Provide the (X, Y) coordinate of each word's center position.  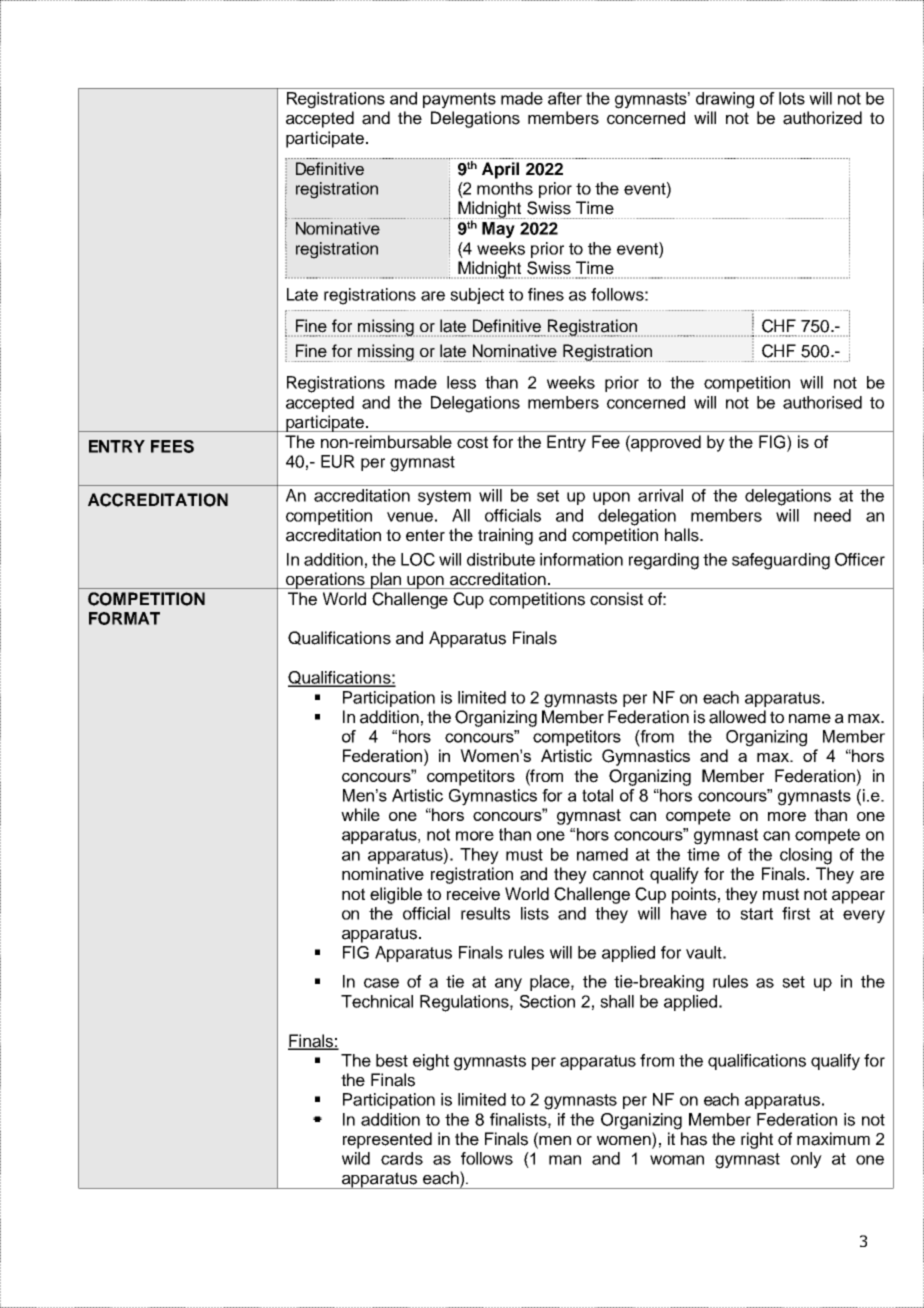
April (500, 170)
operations (325, 580)
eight (431, 1062)
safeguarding (781, 561)
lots (792, 98)
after (565, 98)
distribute (501, 559)
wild (356, 1158)
